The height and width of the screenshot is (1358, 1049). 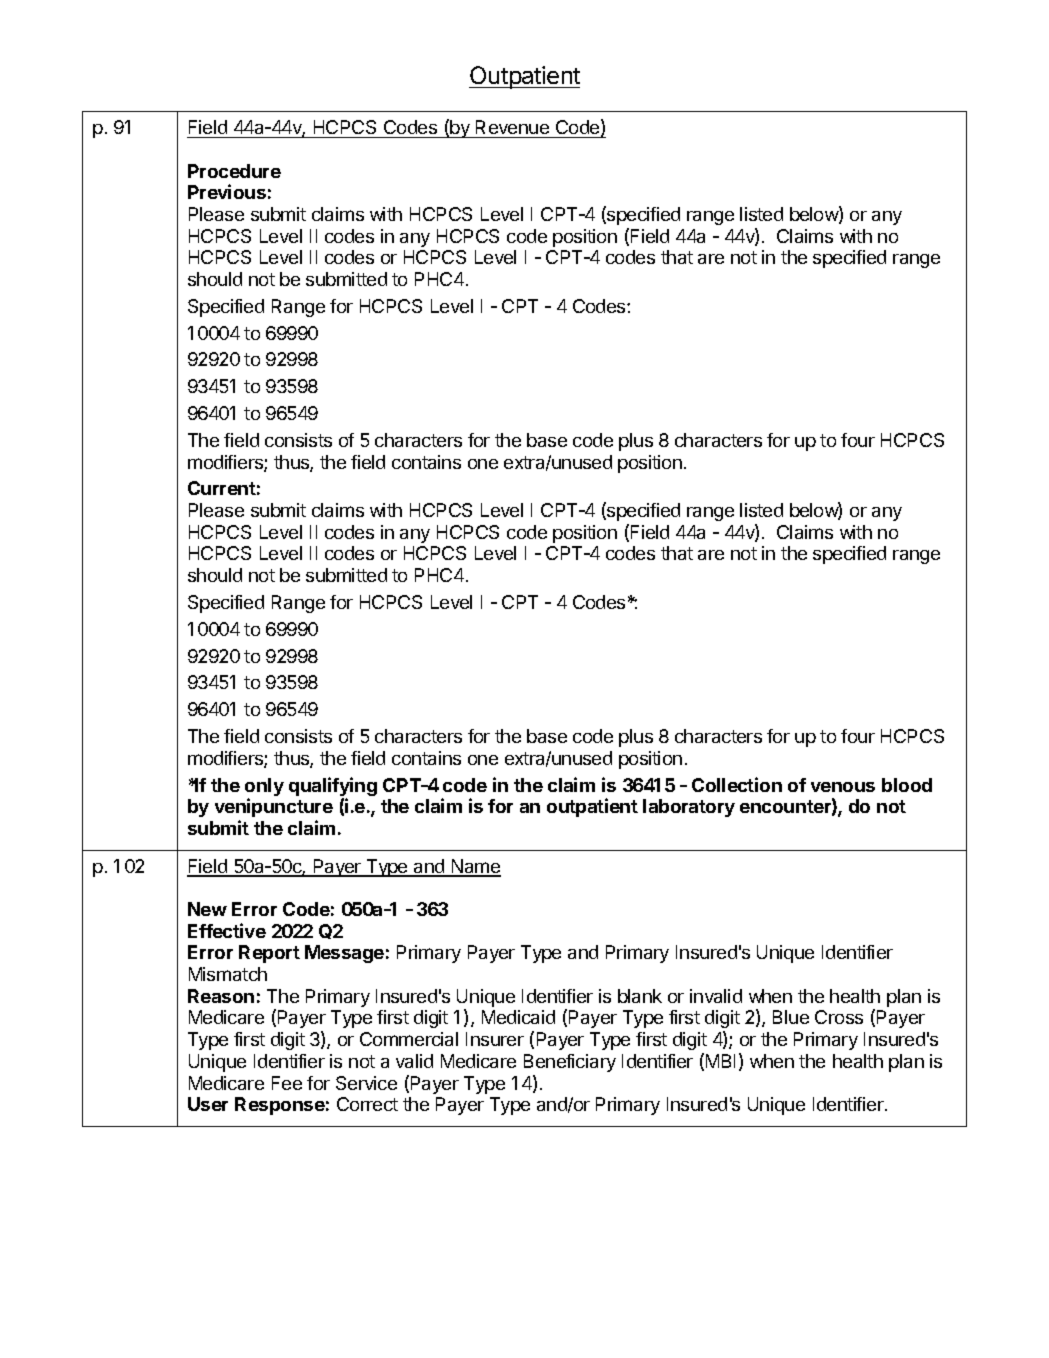 I want to click on Fee, so click(x=287, y=1083).
